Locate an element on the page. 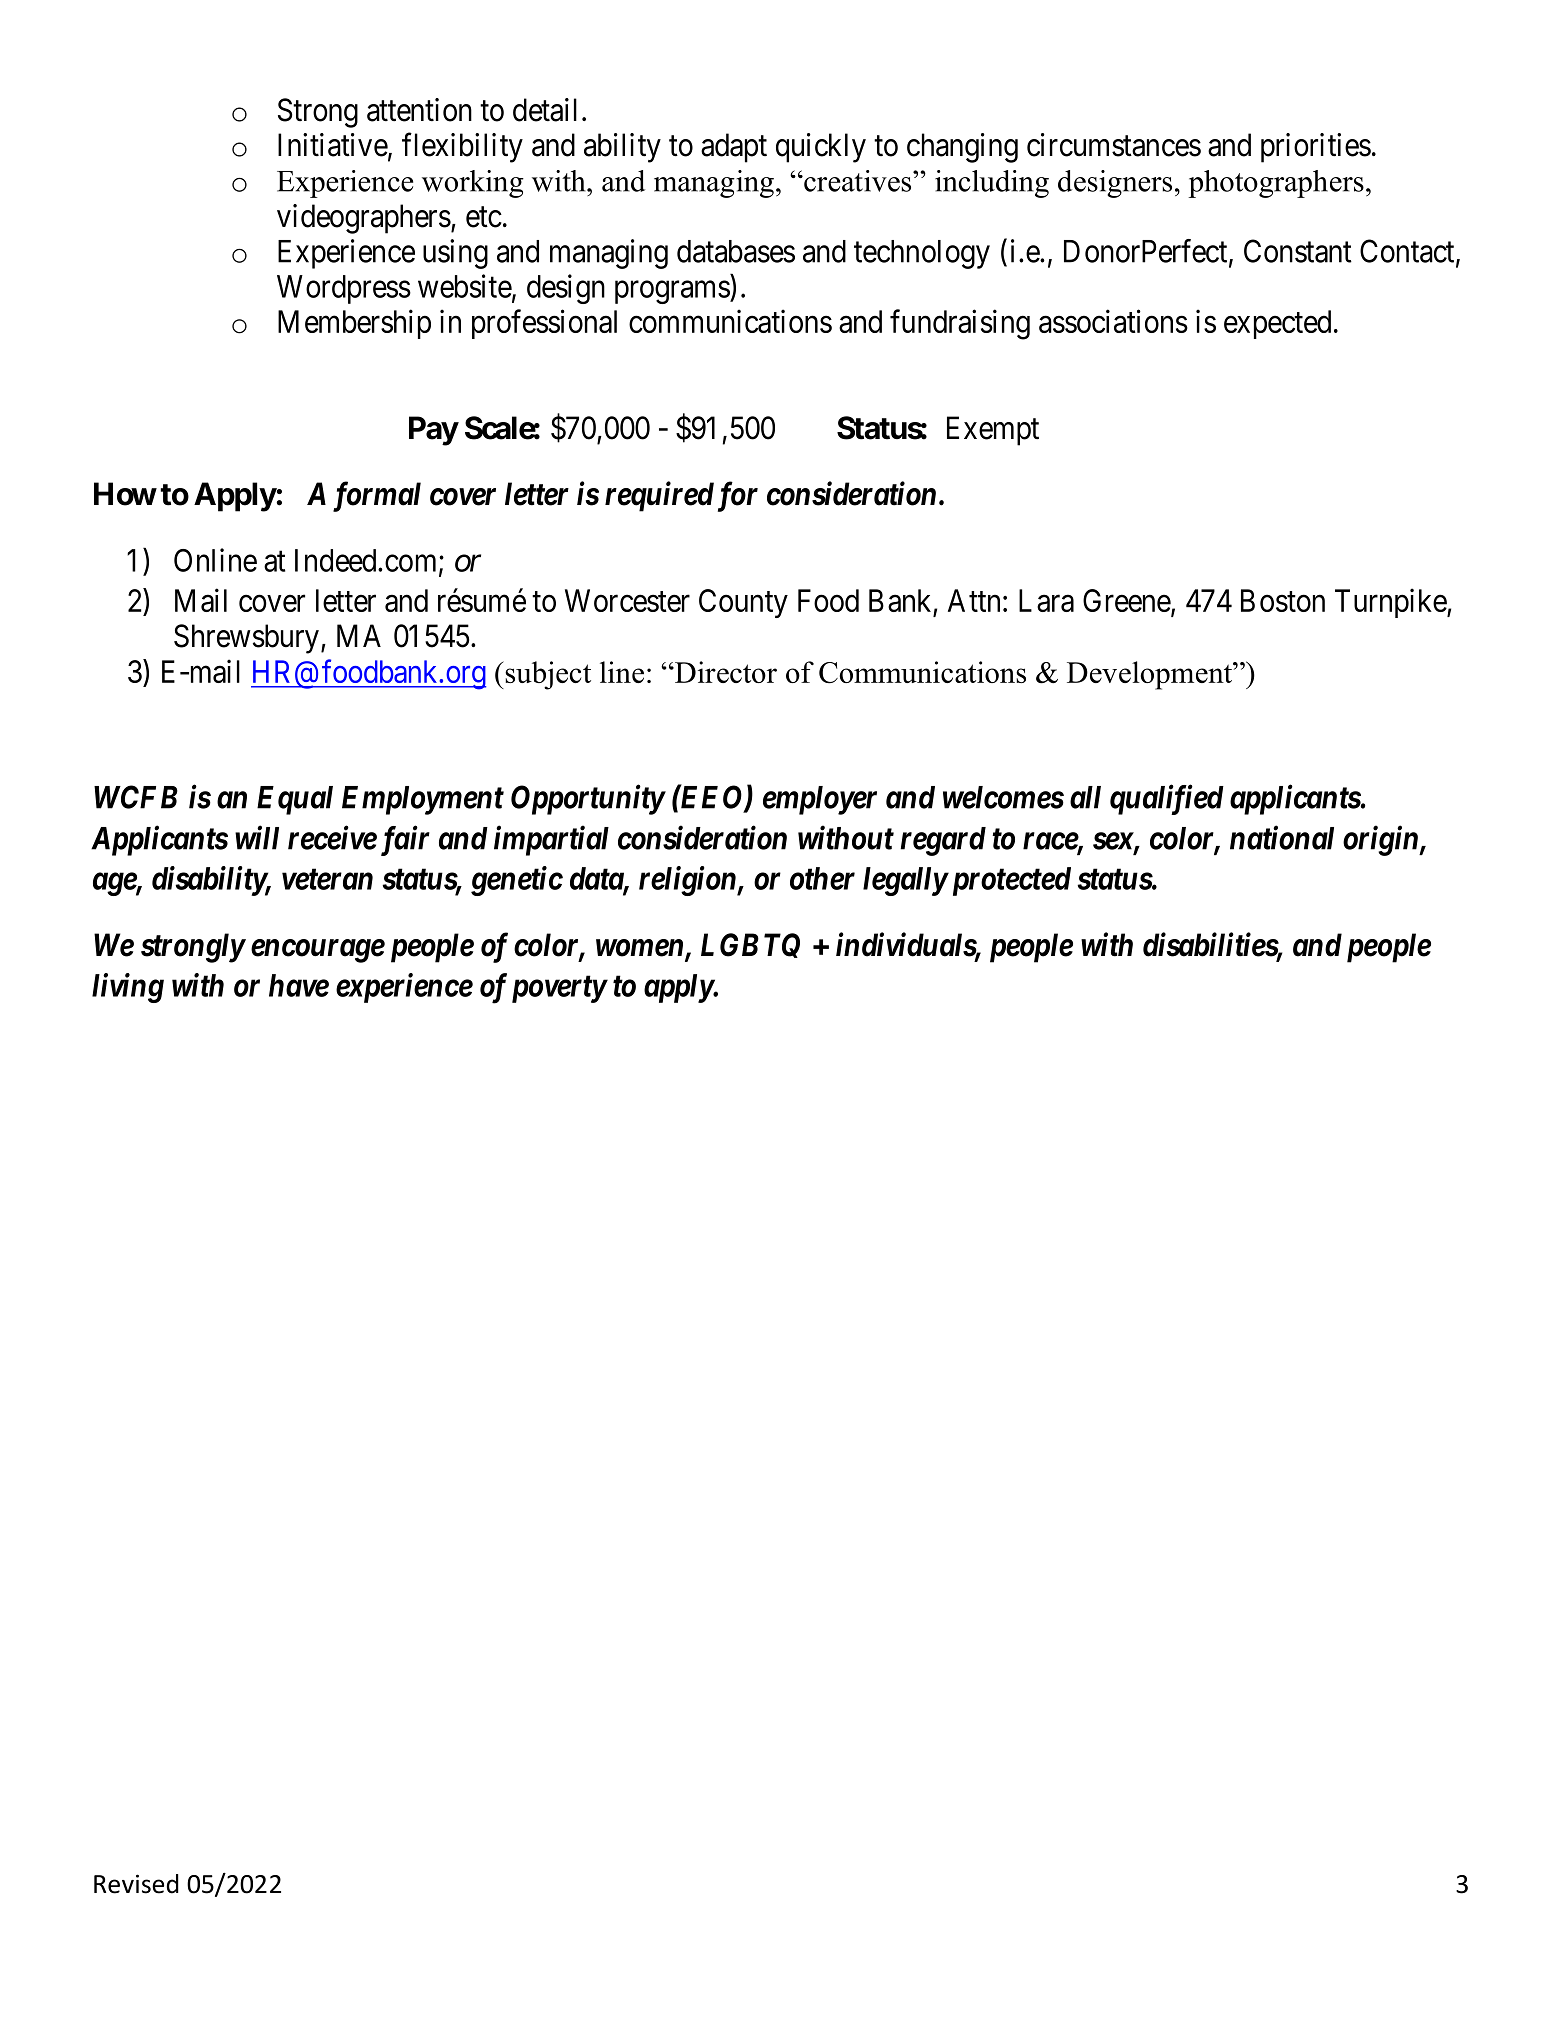 The image size is (1566, 2027). adapt is located at coordinates (734, 148).
